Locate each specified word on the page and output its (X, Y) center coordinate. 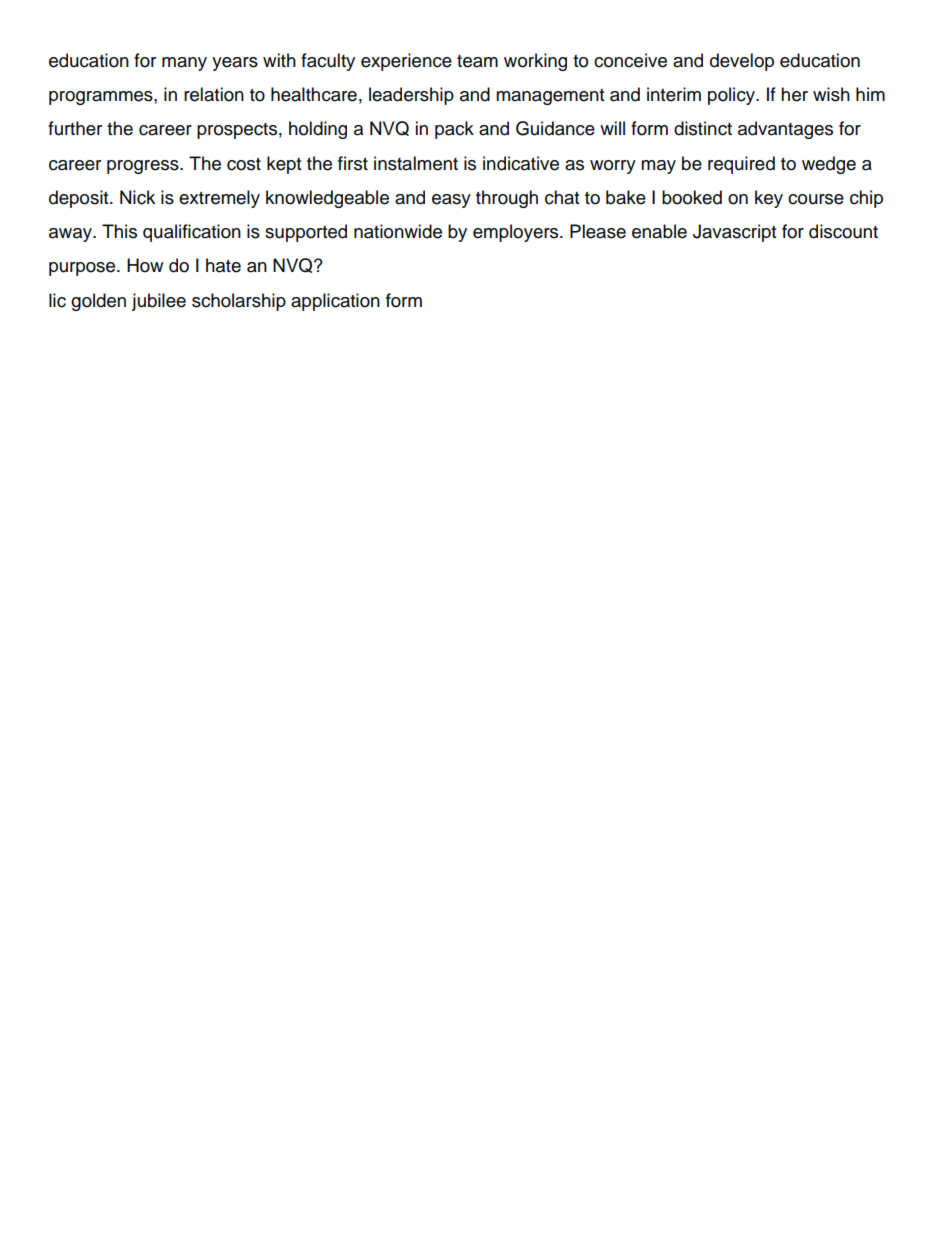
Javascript (734, 233)
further (75, 128)
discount (843, 231)
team (477, 61)
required (741, 165)
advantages (785, 130)
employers (517, 233)
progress (144, 167)
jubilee (159, 302)
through (507, 199)
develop (742, 62)
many (184, 64)
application (335, 302)
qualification (192, 233)
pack (454, 130)
